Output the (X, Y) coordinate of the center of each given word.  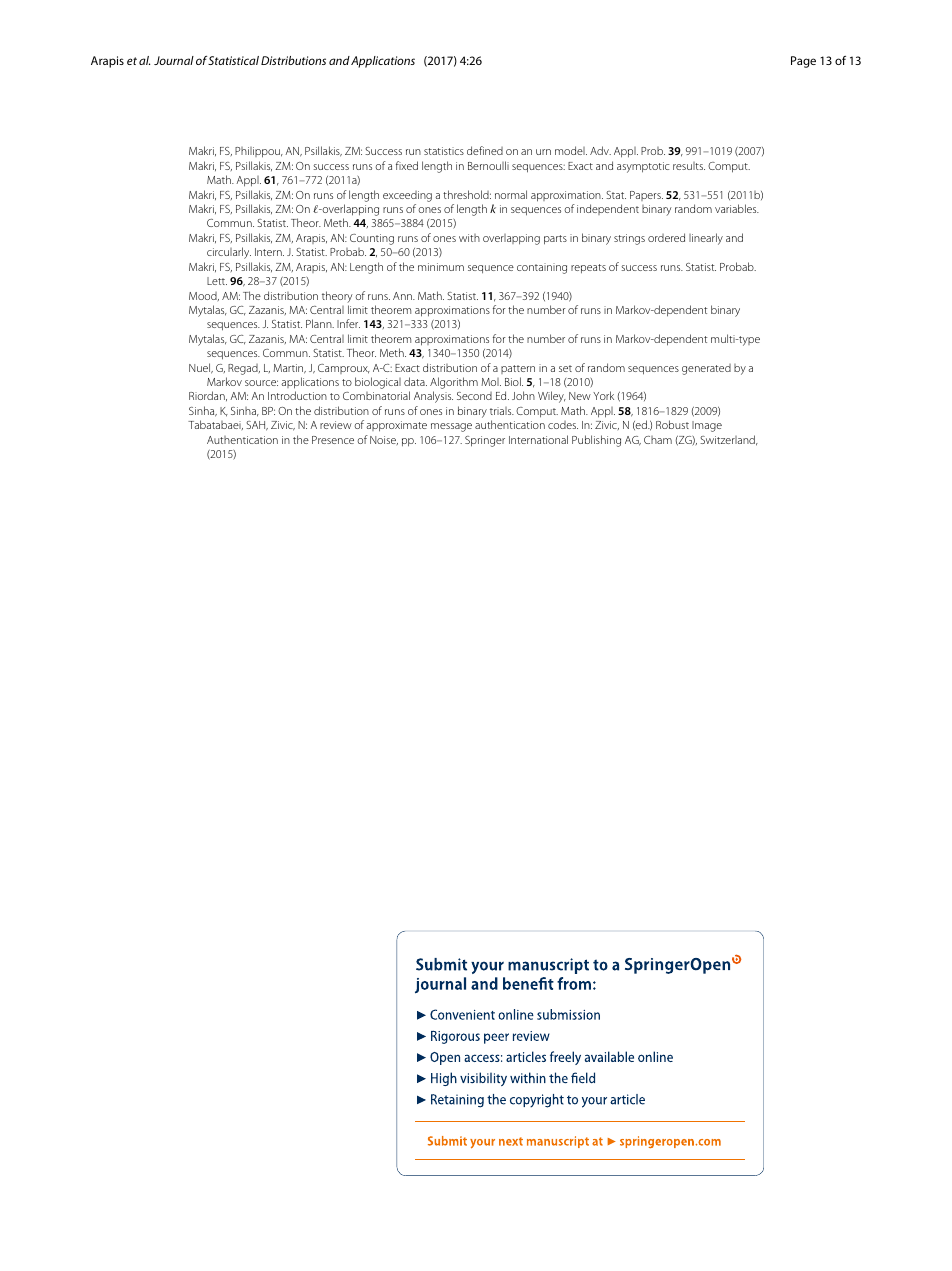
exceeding (407, 196)
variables (737, 208)
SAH (257, 426)
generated (706, 369)
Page (803, 62)
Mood (204, 296)
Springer (485, 441)
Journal (174, 60)
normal (511, 194)
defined (485, 150)
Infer (348, 323)
